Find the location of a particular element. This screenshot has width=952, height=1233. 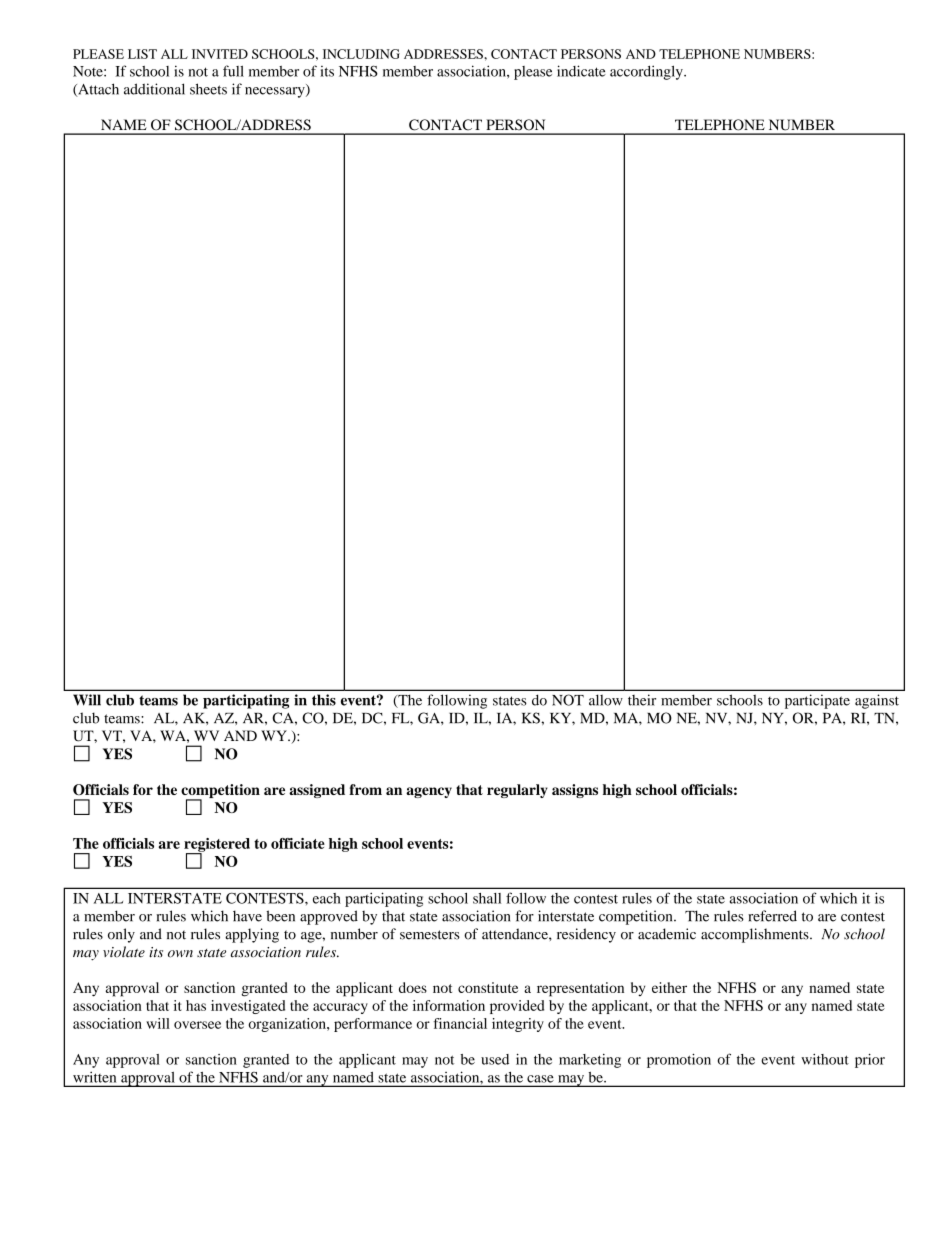

accordingly is located at coordinates (647, 72).
